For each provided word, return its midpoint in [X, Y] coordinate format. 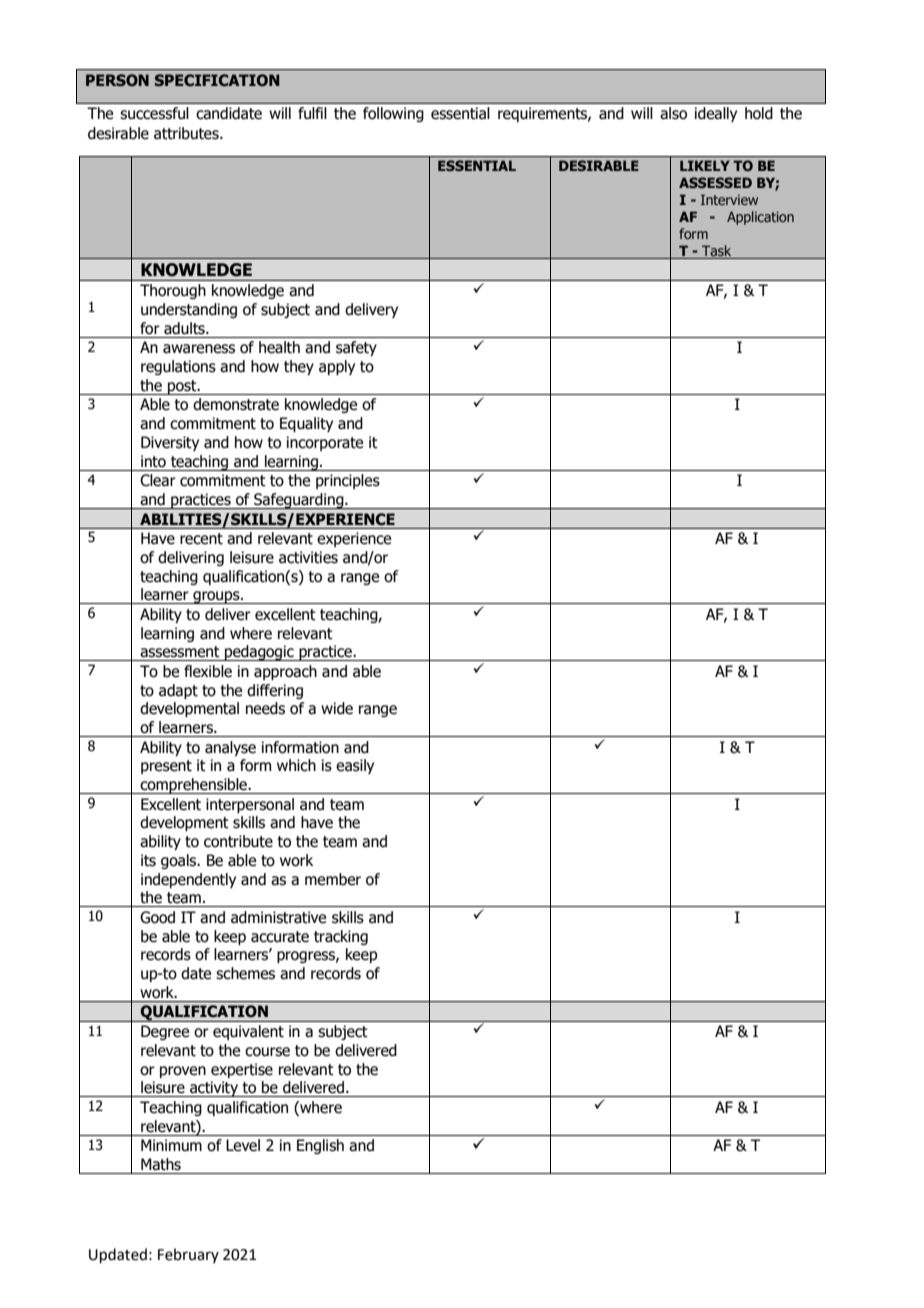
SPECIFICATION [217, 80]
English [320, 1146]
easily [355, 766]
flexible [208, 671]
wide [337, 708]
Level [243, 1145]
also [673, 113]
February [188, 1255]
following [393, 114]
